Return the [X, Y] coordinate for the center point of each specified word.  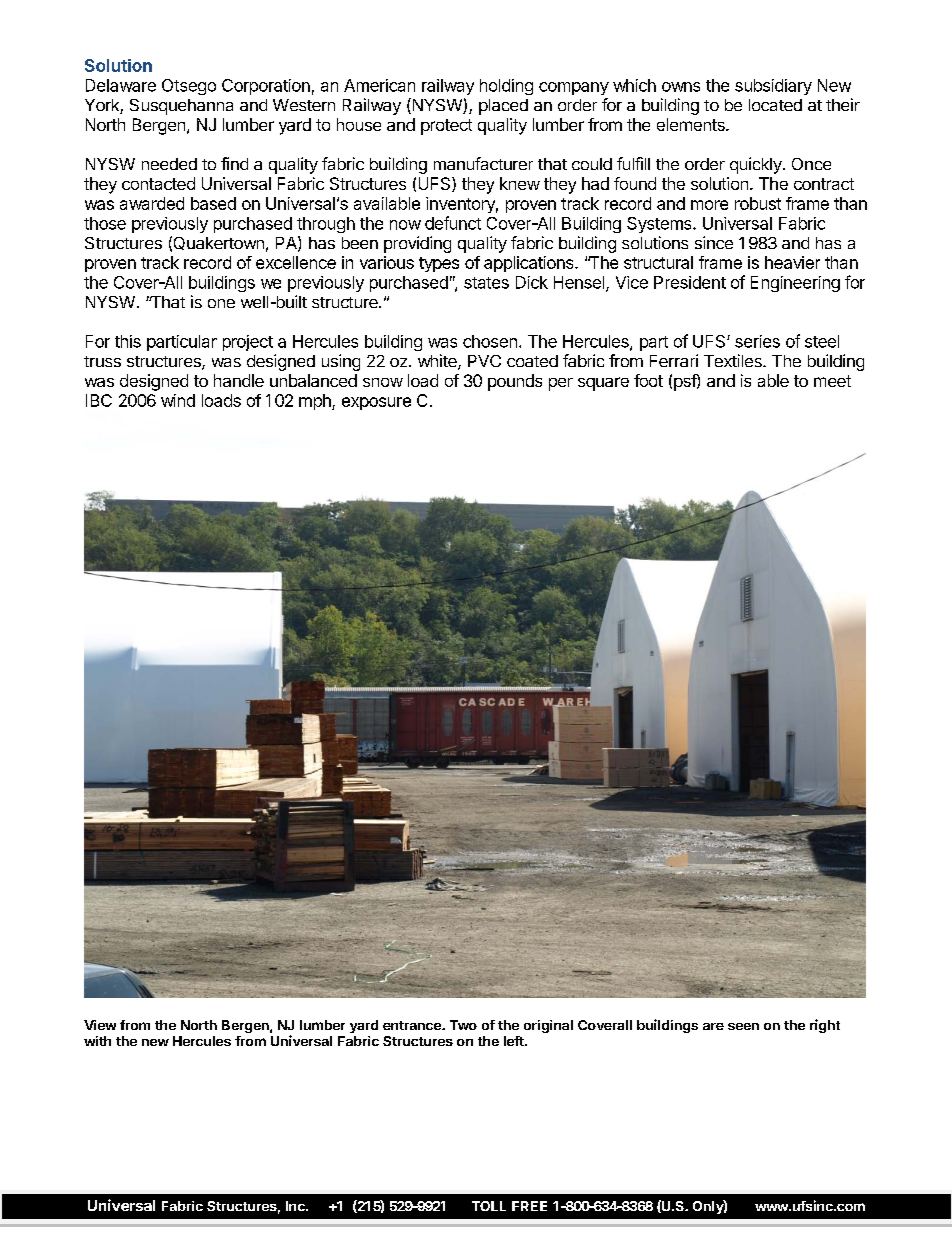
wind [178, 400]
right [825, 1026]
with [97, 1041]
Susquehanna [181, 107]
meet [832, 381]
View [100, 1025]
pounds [515, 382]
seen [743, 1026]
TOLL [489, 1206]
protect [446, 127]
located [775, 105]
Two [463, 1025]
